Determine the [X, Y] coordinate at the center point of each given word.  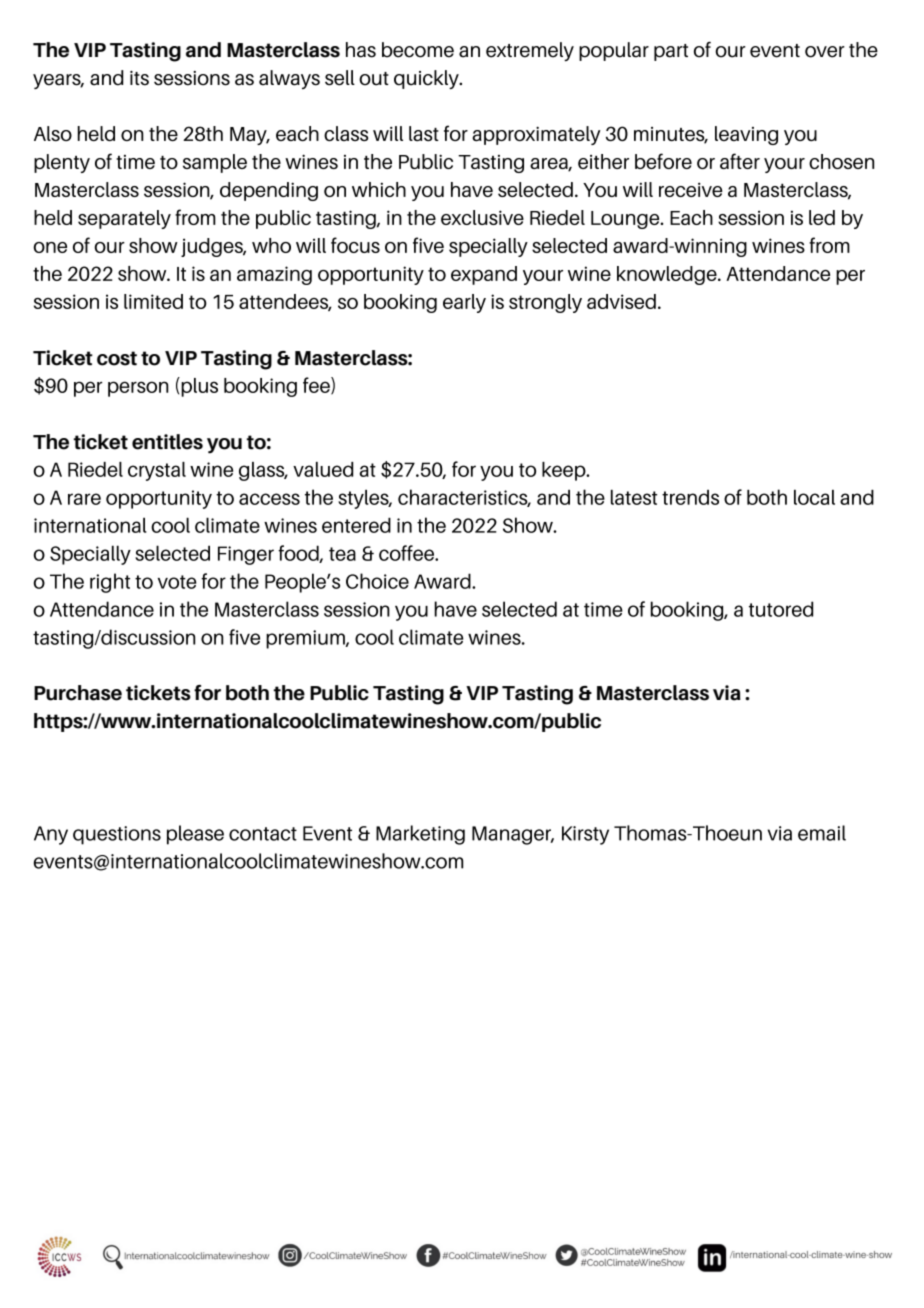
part [671, 52]
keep [565, 471]
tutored [781, 609]
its [139, 78]
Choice [377, 581]
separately [124, 219]
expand [484, 275]
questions [117, 835]
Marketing [420, 835]
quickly [427, 79]
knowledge [668, 275]
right [110, 583]
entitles [167, 442]
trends [690, 497]
